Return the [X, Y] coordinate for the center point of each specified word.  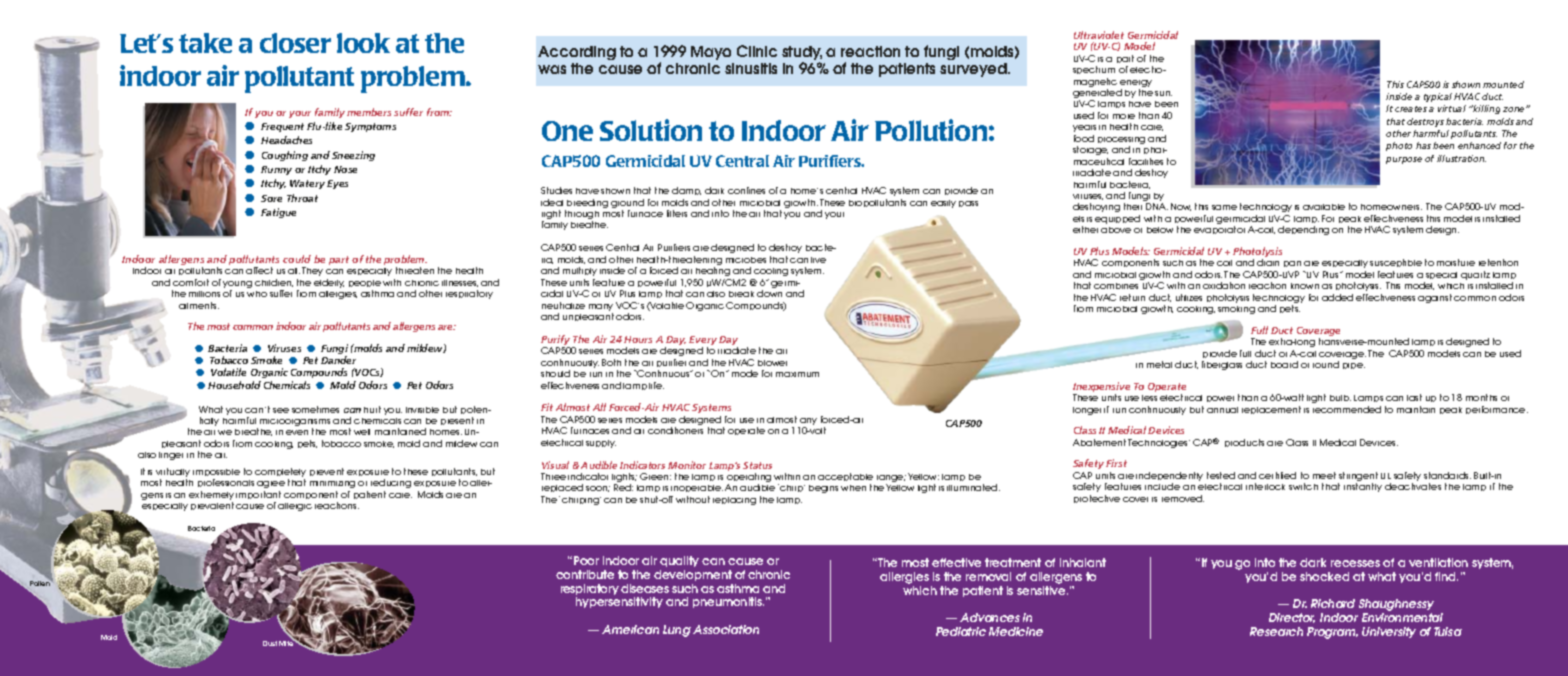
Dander [338, 360]
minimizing [332, 484]
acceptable [845, 479]
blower [772, 363]
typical [1438, 97]
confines [746, 190]
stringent [1358, 478]
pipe [1354, 366]
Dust [270, 643]
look [363, 43]
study [802, 53]
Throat [302, 198]
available [1324, 207]
